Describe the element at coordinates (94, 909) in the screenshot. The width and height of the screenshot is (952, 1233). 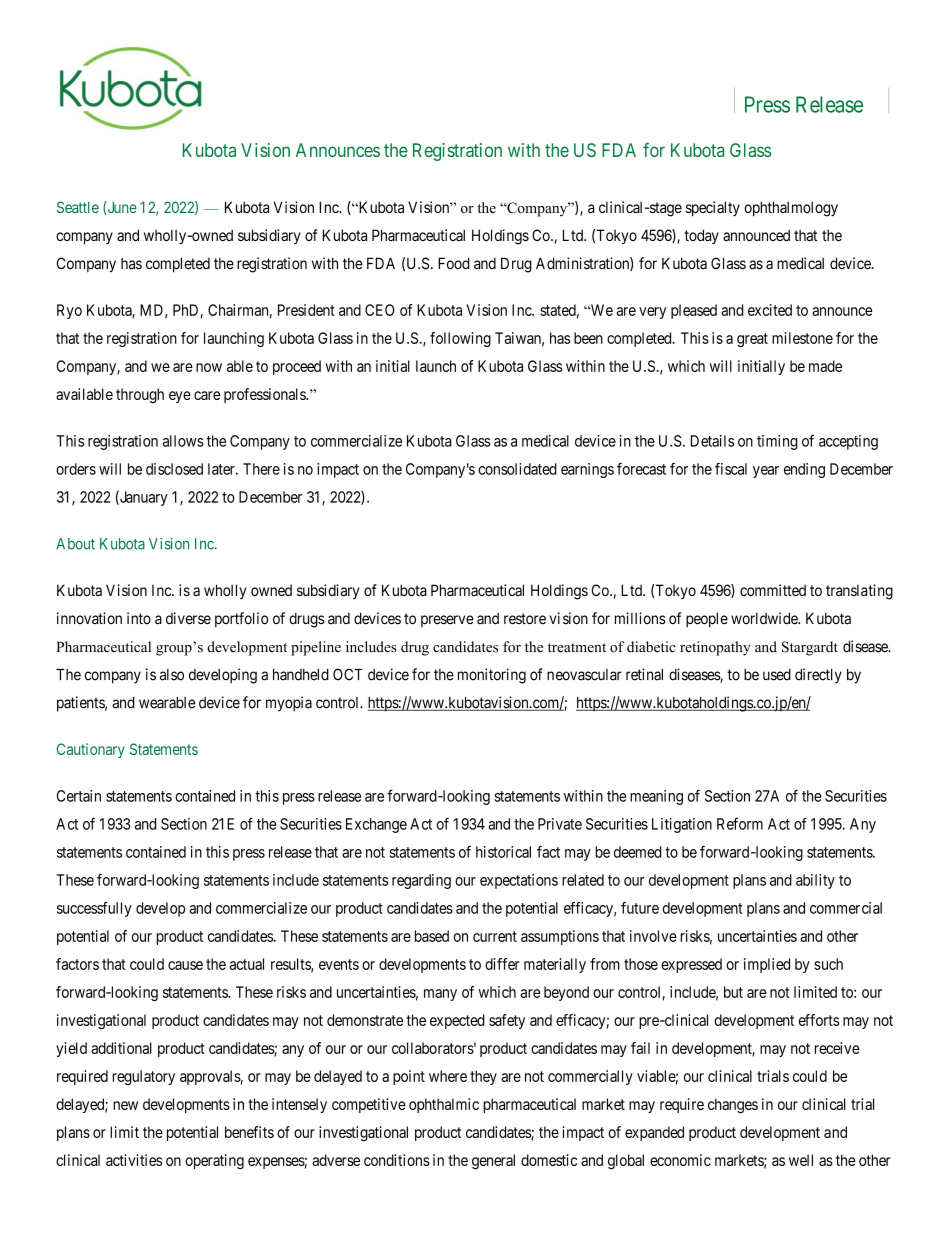
I see `successfully` at that location.
